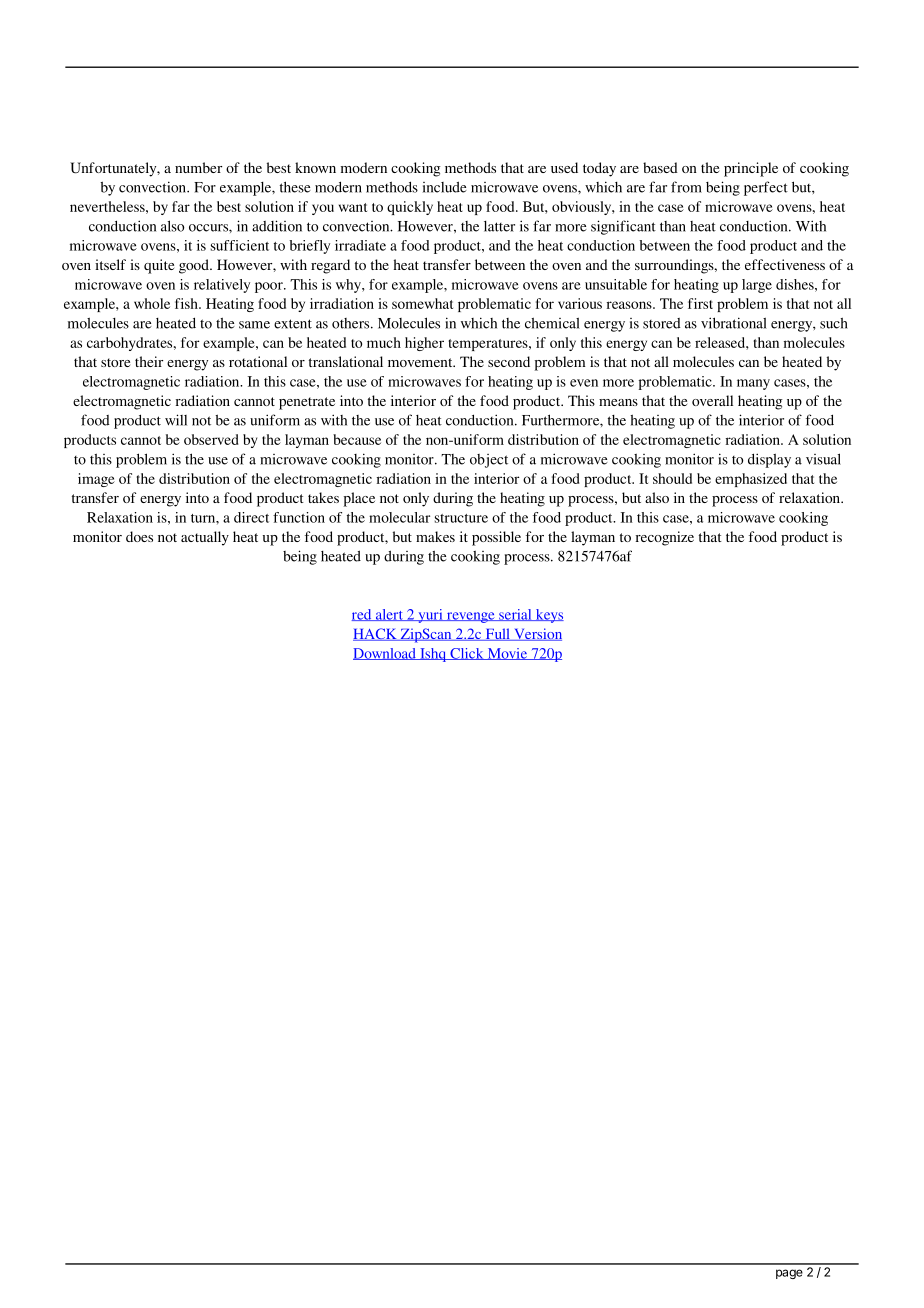 The image size is (924, 1308). I want to click on Ishq, so click(433, 655).
